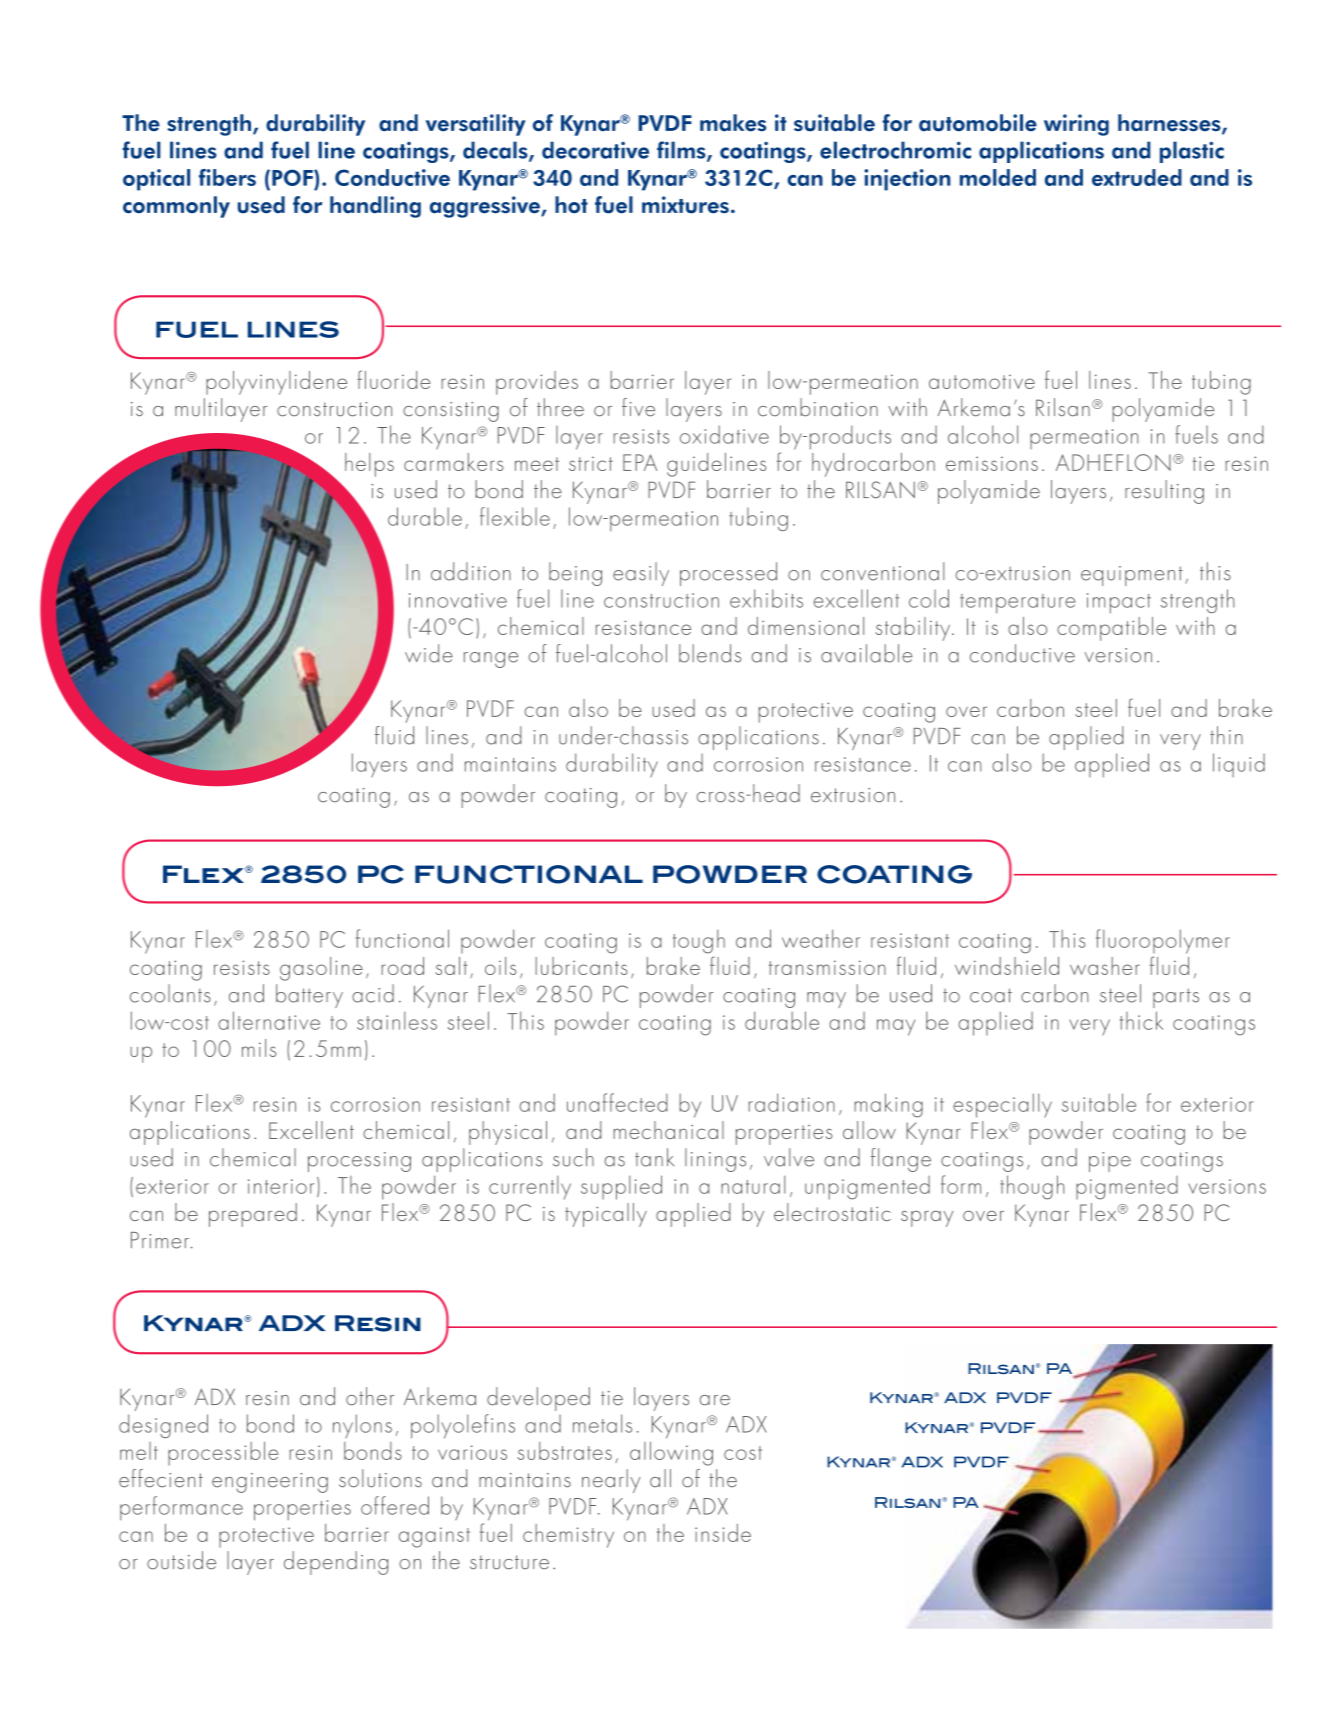 Image resolution: width=1339 pixels, height=1732 pixels. Describe the element at coordinates (1111, 629) in the document. I see `compatible` at that location.
